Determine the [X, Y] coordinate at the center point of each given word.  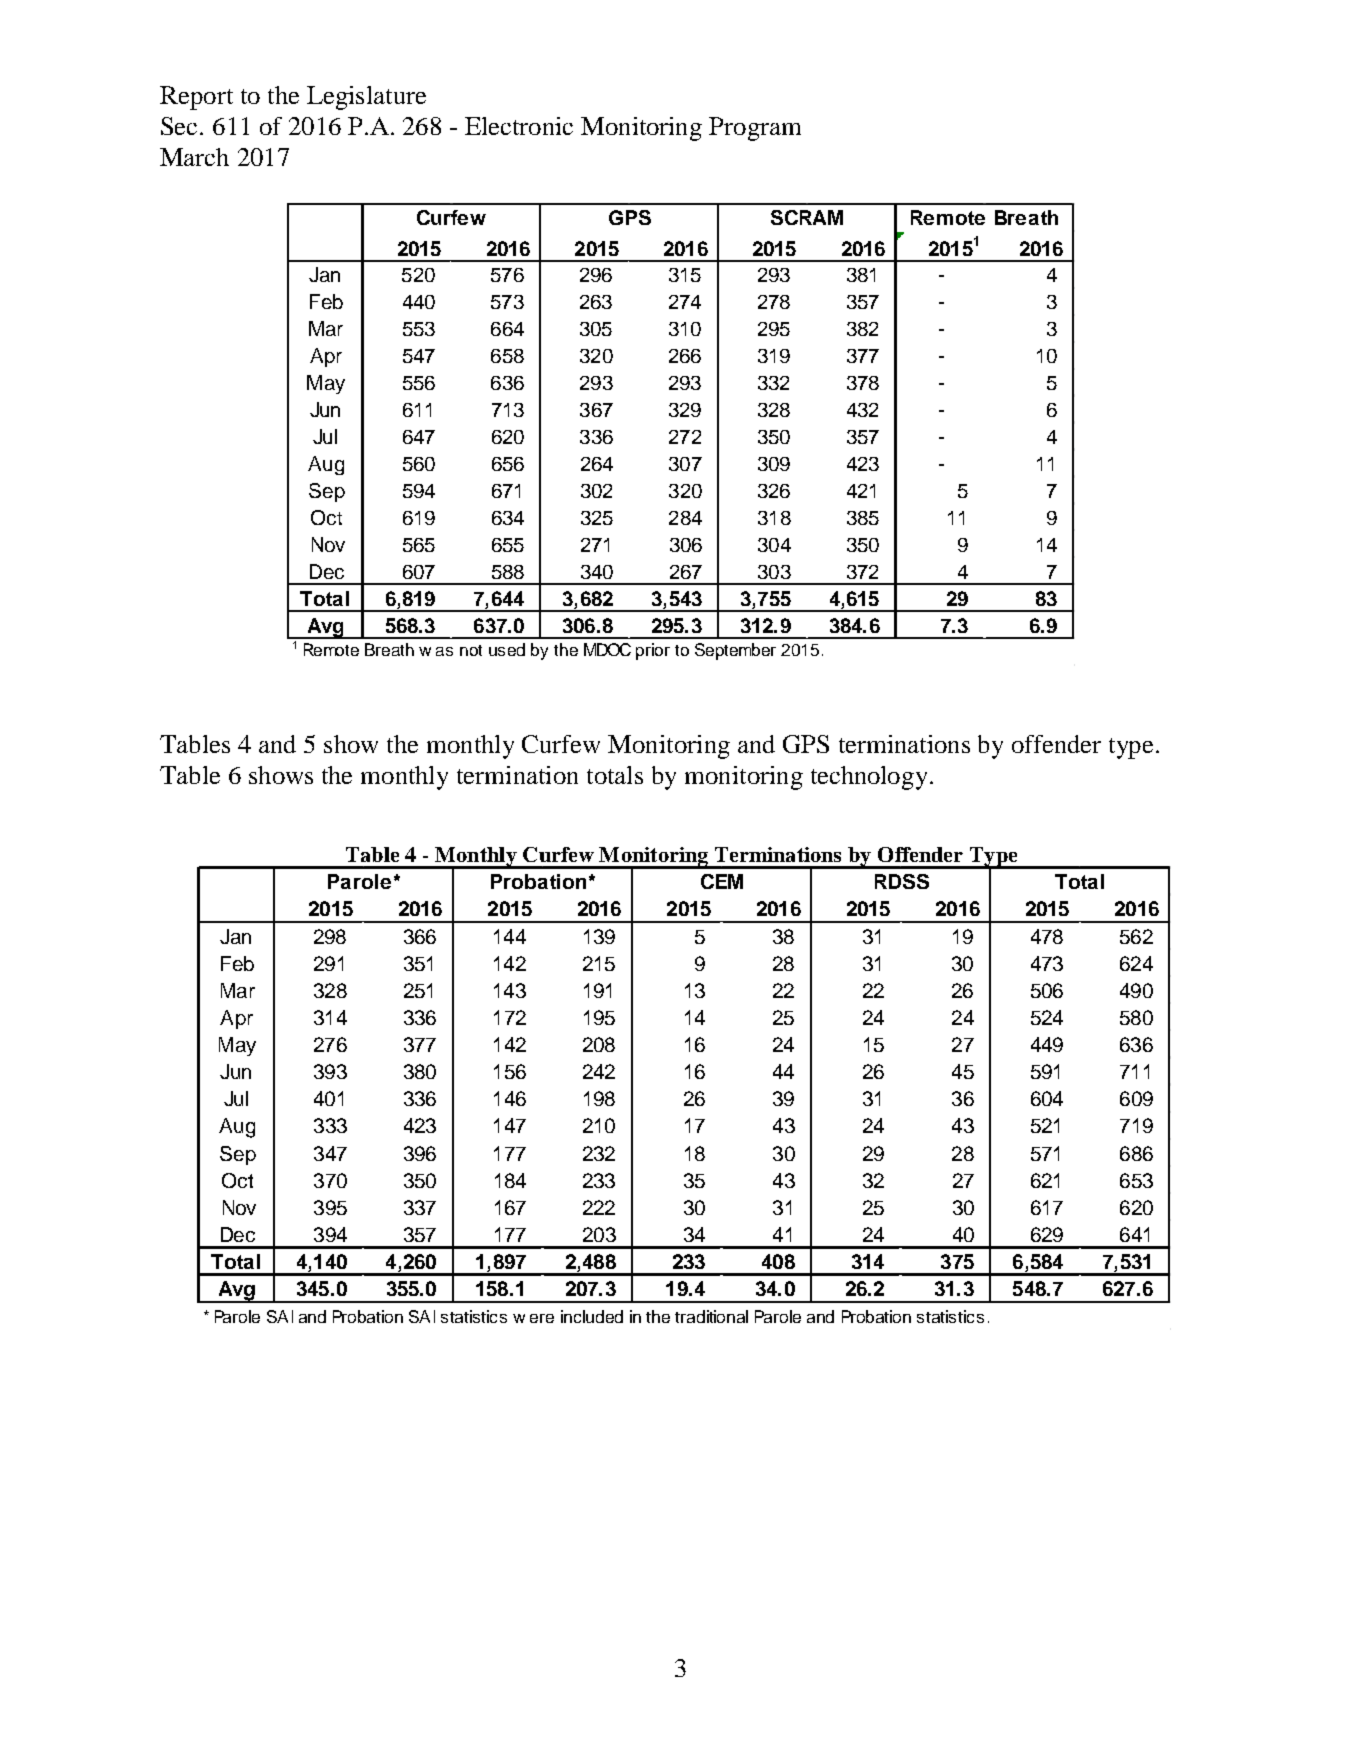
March [194, 157]
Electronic [519, 126]
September [735, 651]
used [507, 649]
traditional [711, 1316]
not [471, 650]
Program [755, 129]
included [592, 1316]
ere [542, 1318]
